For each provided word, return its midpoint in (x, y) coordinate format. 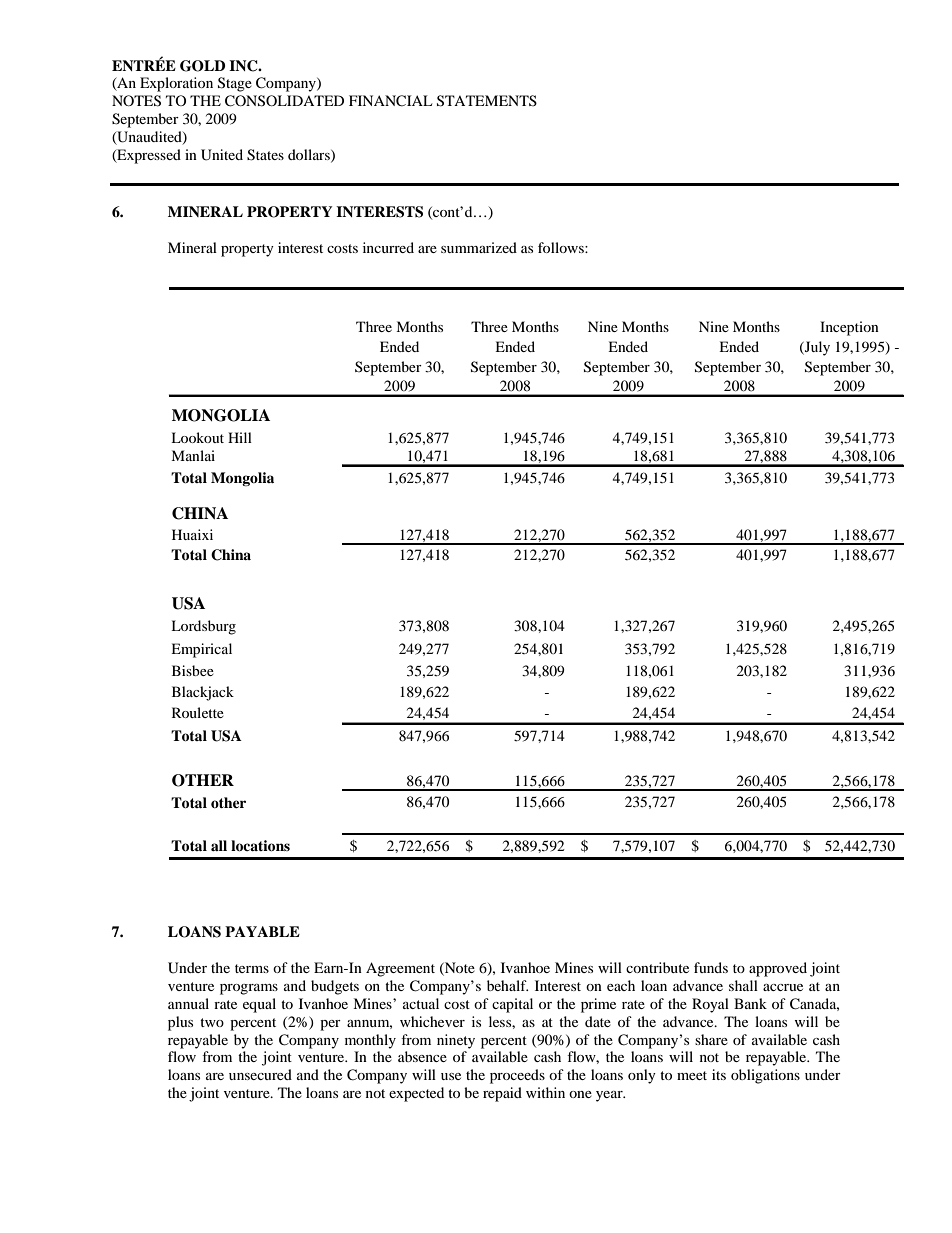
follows (562, 247)
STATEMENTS (487, 101)
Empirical (201, 650)
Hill (240, 437)
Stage (235, 84)
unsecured (260, 1074)
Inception (849, 328)
